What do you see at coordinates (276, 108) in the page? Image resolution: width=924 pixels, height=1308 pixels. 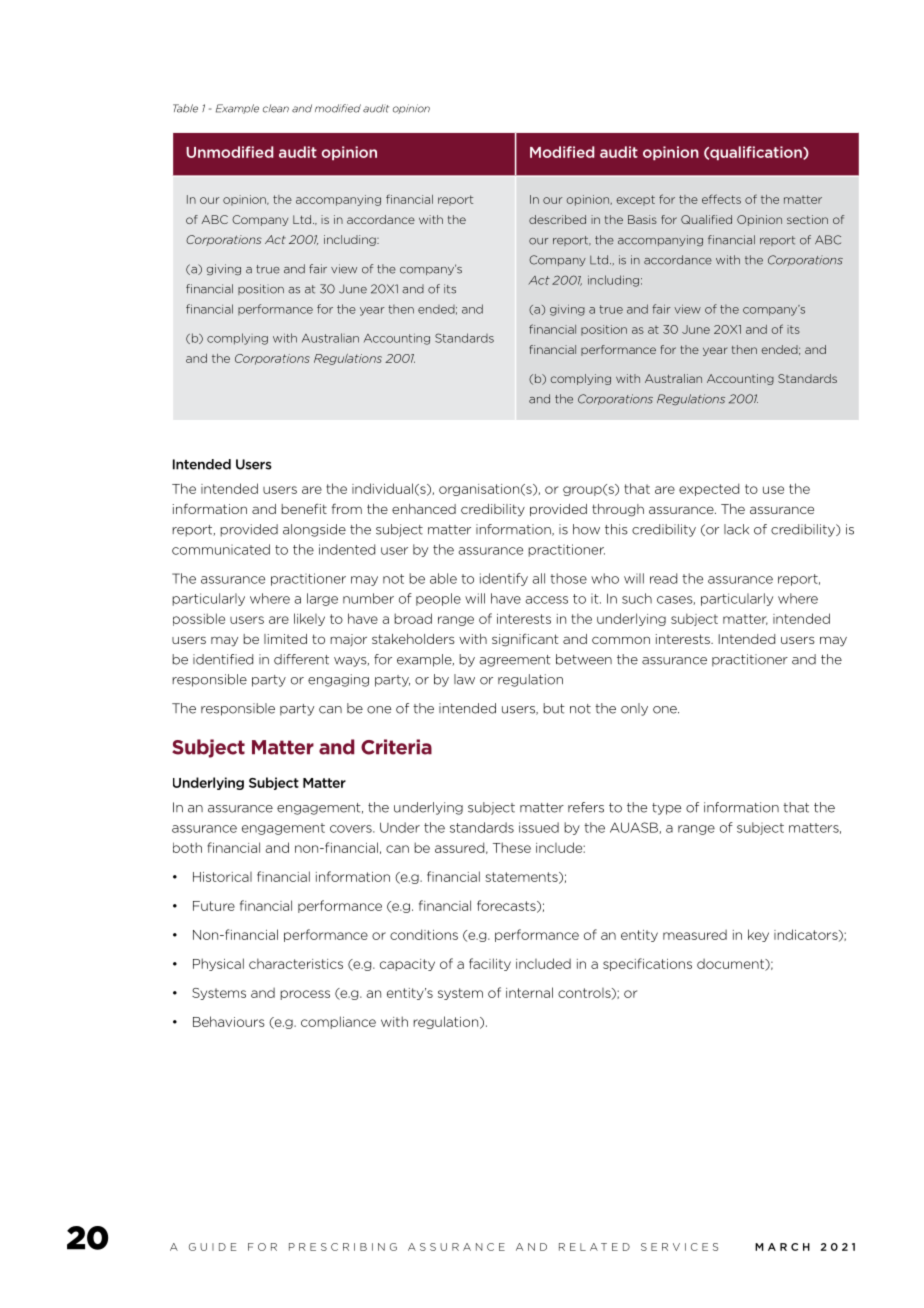 I see `clean` at bounding box center [276, 108].
